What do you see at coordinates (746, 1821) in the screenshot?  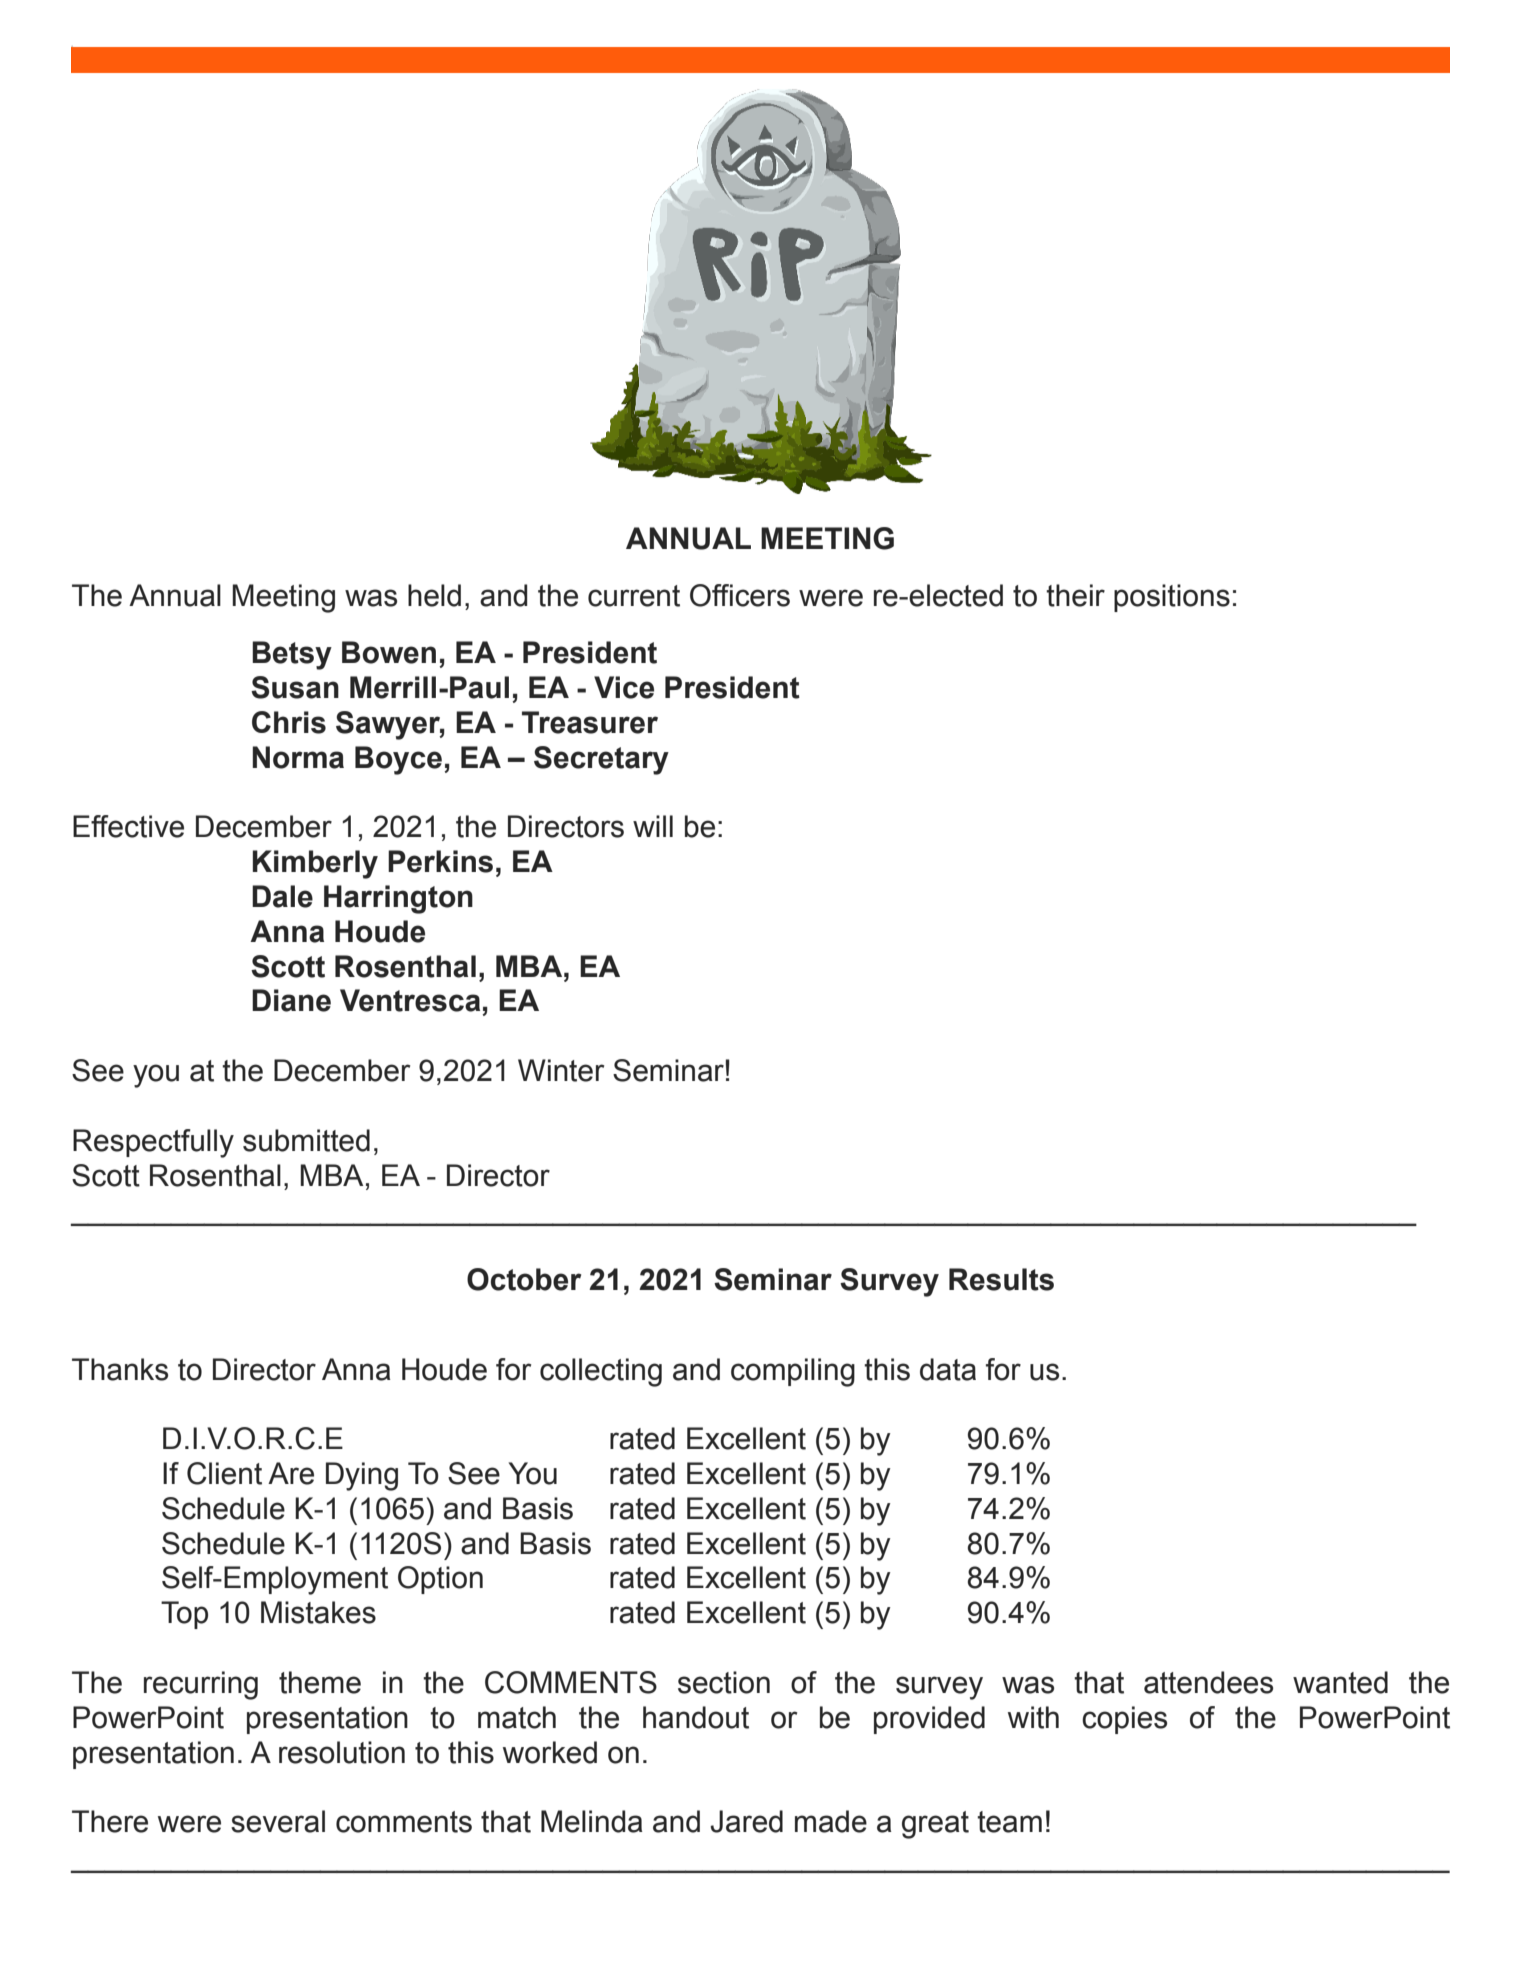 I see `Jared` at bounding box center [746, 1821].
